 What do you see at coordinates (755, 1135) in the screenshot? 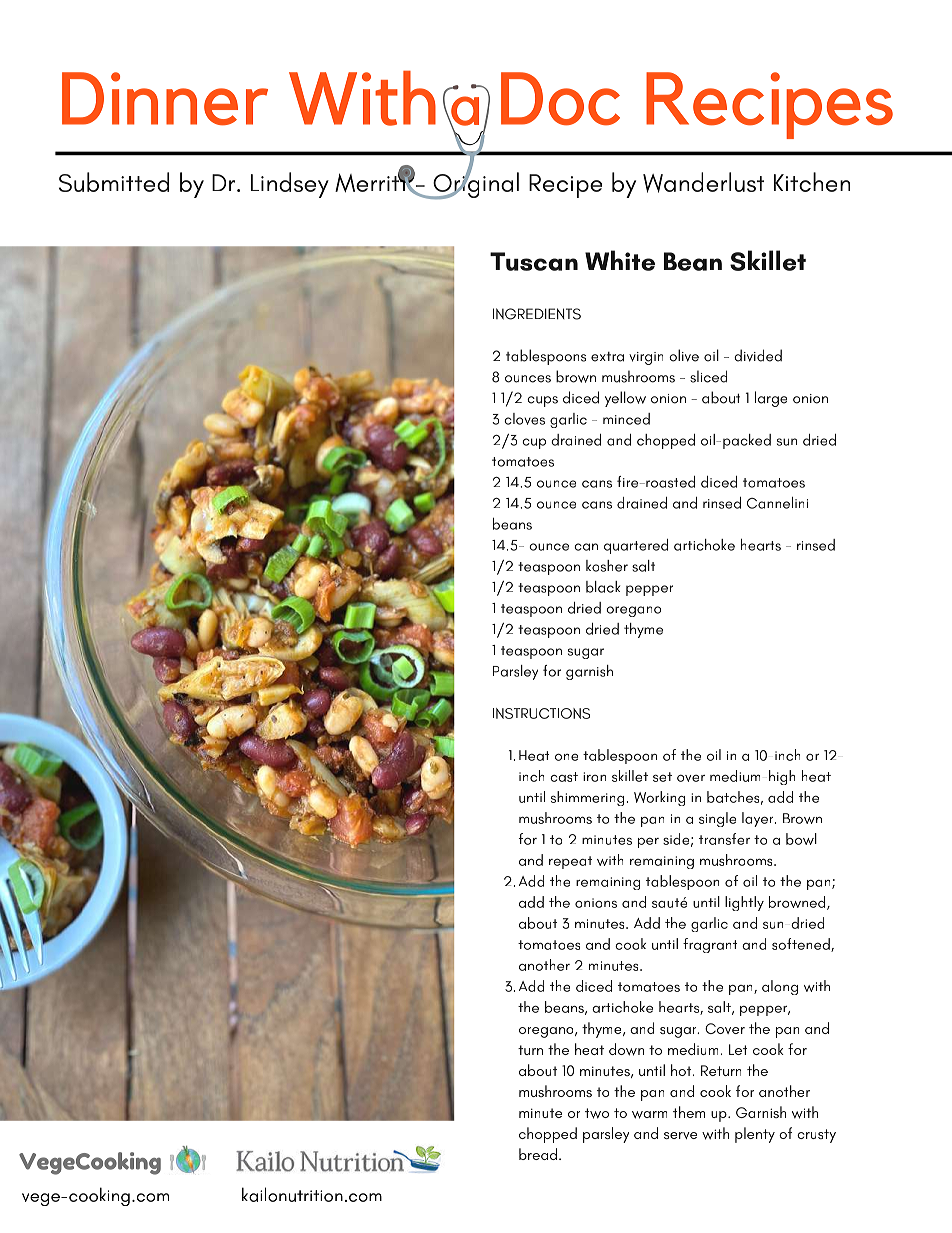
I see `plenty` at bounding box center [755, 1135].
